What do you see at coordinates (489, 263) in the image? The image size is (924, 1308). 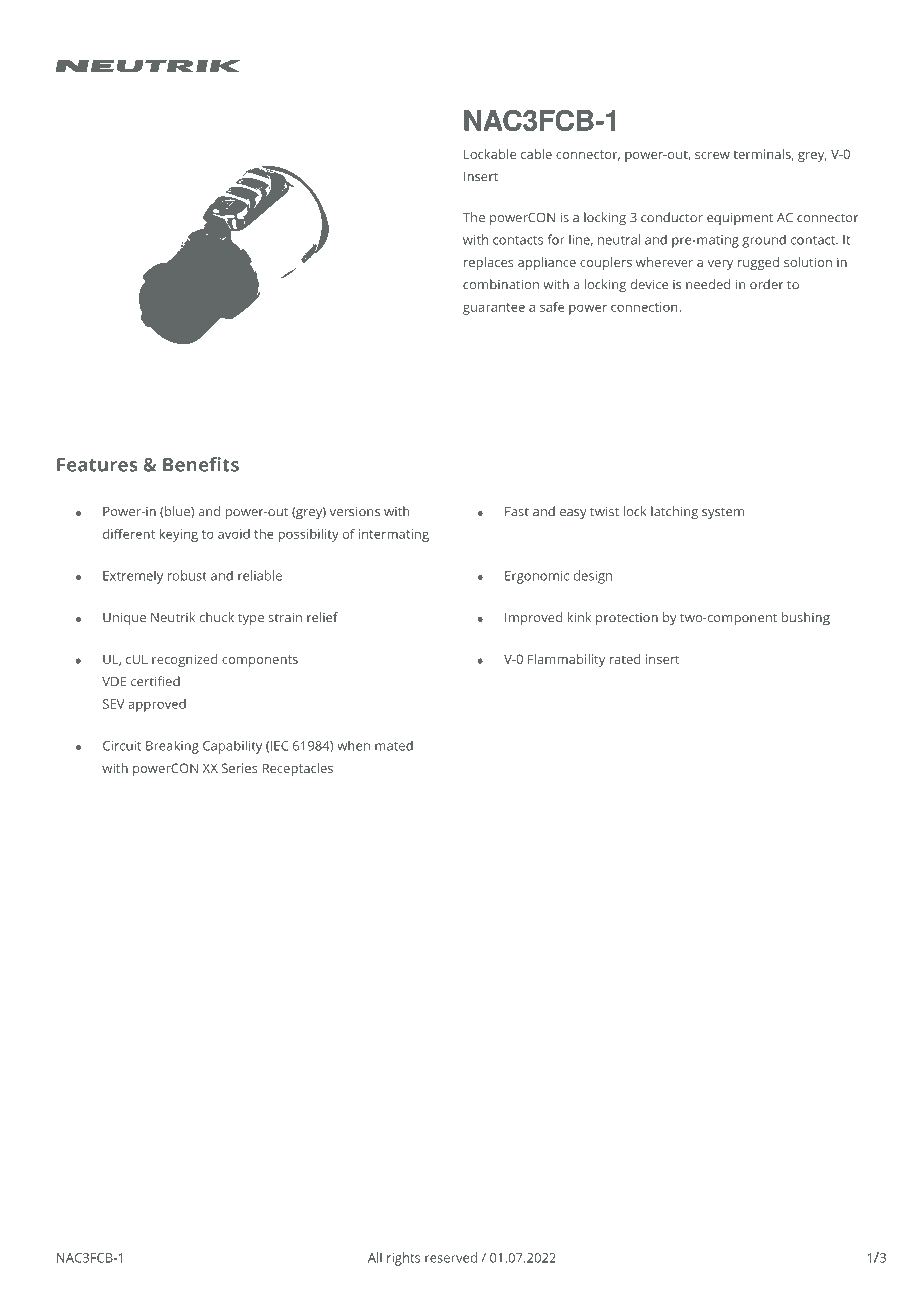 I see `replaces` at bounding box center [489, 263].
